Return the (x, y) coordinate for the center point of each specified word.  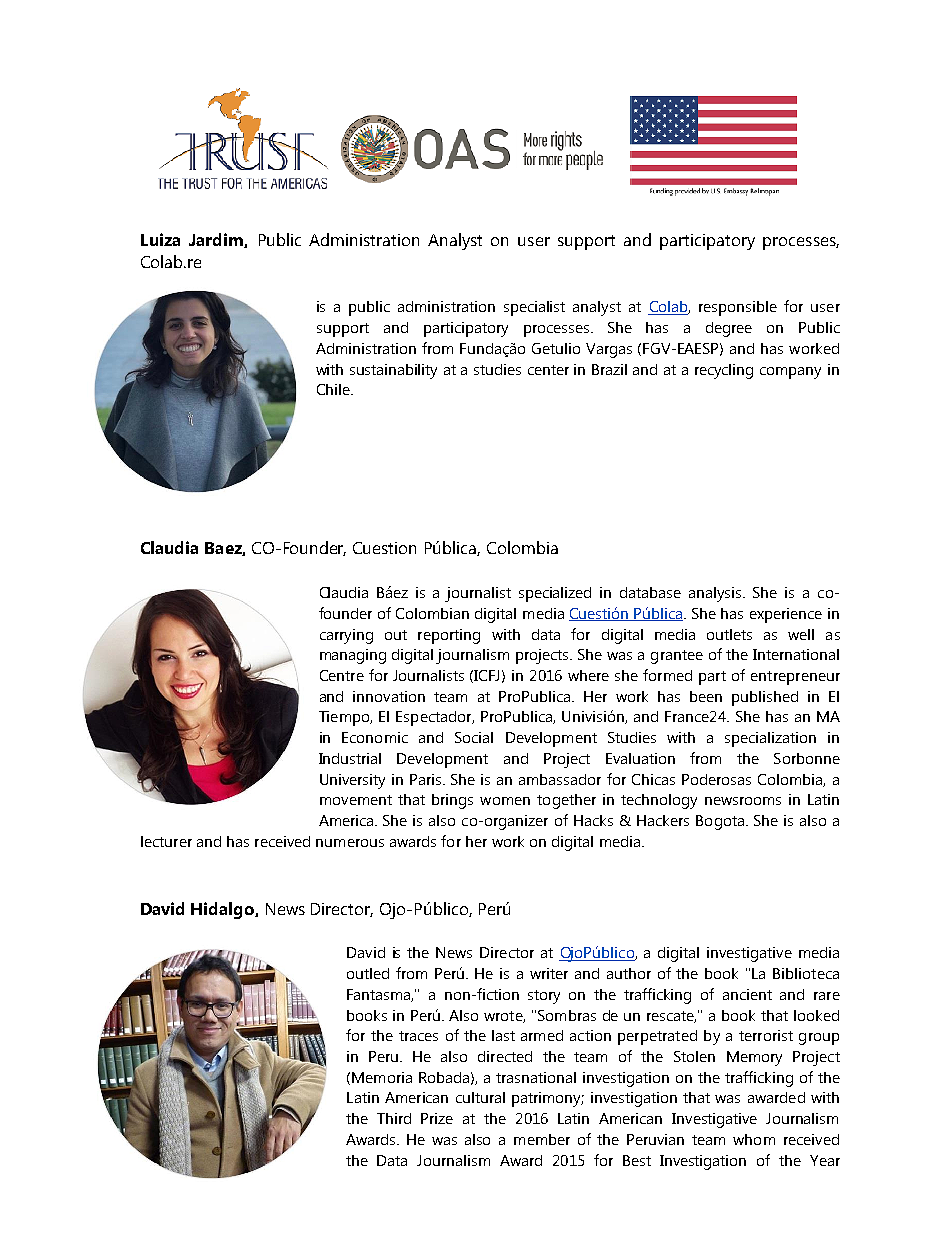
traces (418, 1036)
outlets (729, 634)
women (505, 801)
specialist (534, 308)
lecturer (166, 841)
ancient (747, 994)
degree (729, 329)
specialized (555, 594)
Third (394, 1118)
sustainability (393, 371)
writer (549, 973)
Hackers (663, 820)
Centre (342, 675)
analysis (716, 594)
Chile (334, 389)
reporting (449, 636)
